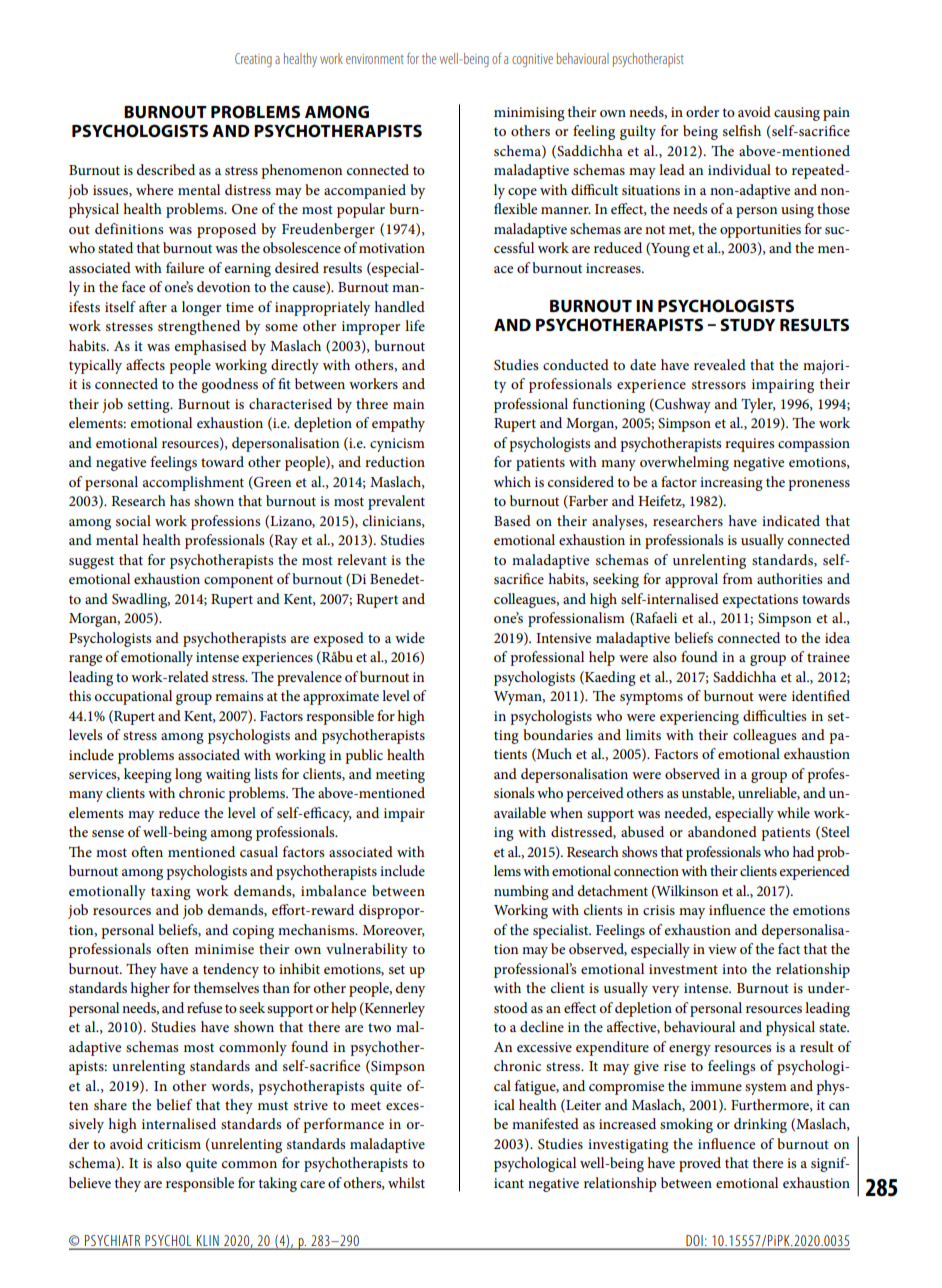 This screenshot has height=1288, width=942. I want to click on affects, so click(145, 364).
